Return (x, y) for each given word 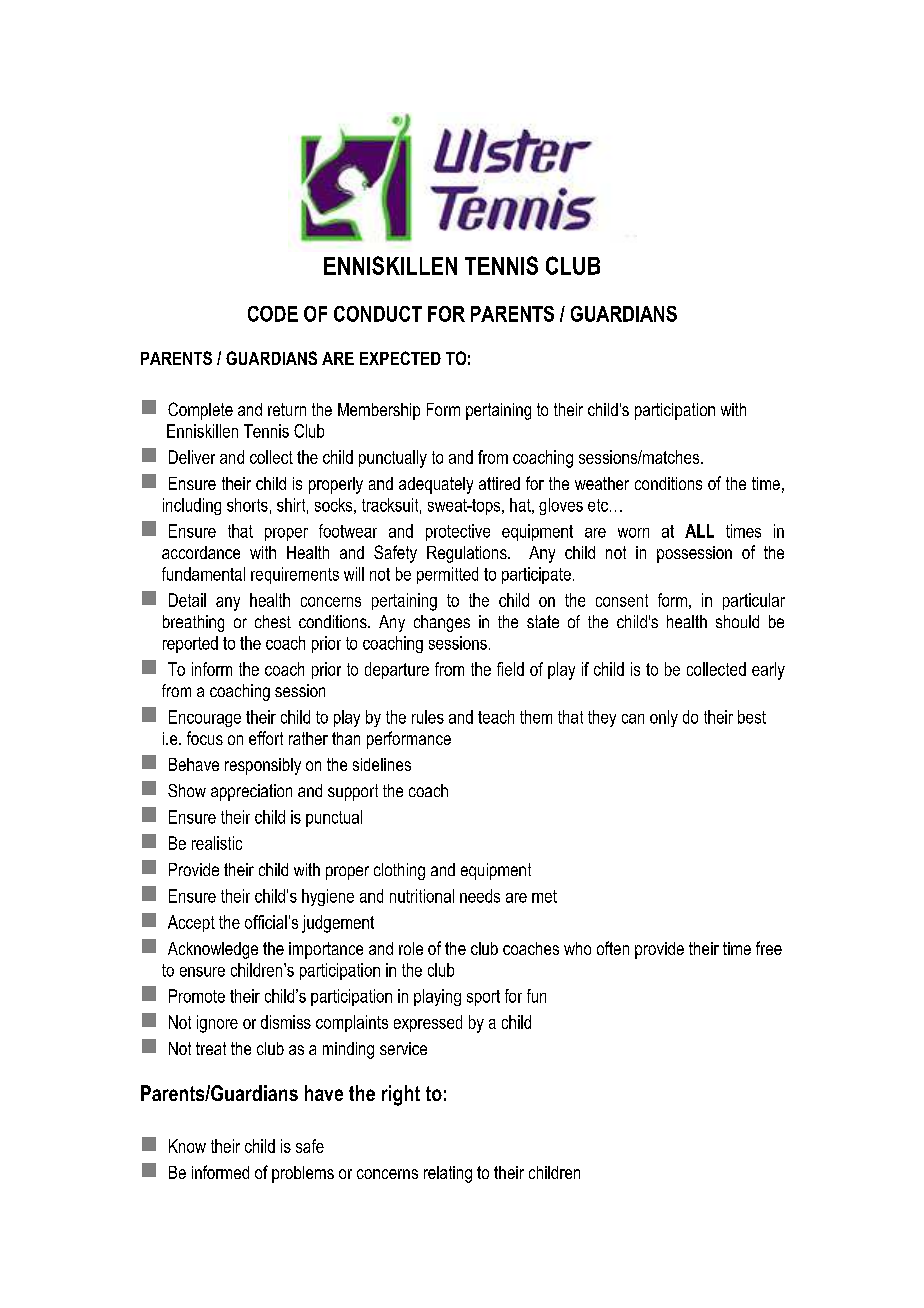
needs (480, 896)
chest (273, 621)
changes (442, 623)
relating (448, 1174)
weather (602, 483)
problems (303, 1174)
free (769, 948)
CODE (273, 314)
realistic (217, 843)
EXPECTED (400, 358)
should (737, 621)
